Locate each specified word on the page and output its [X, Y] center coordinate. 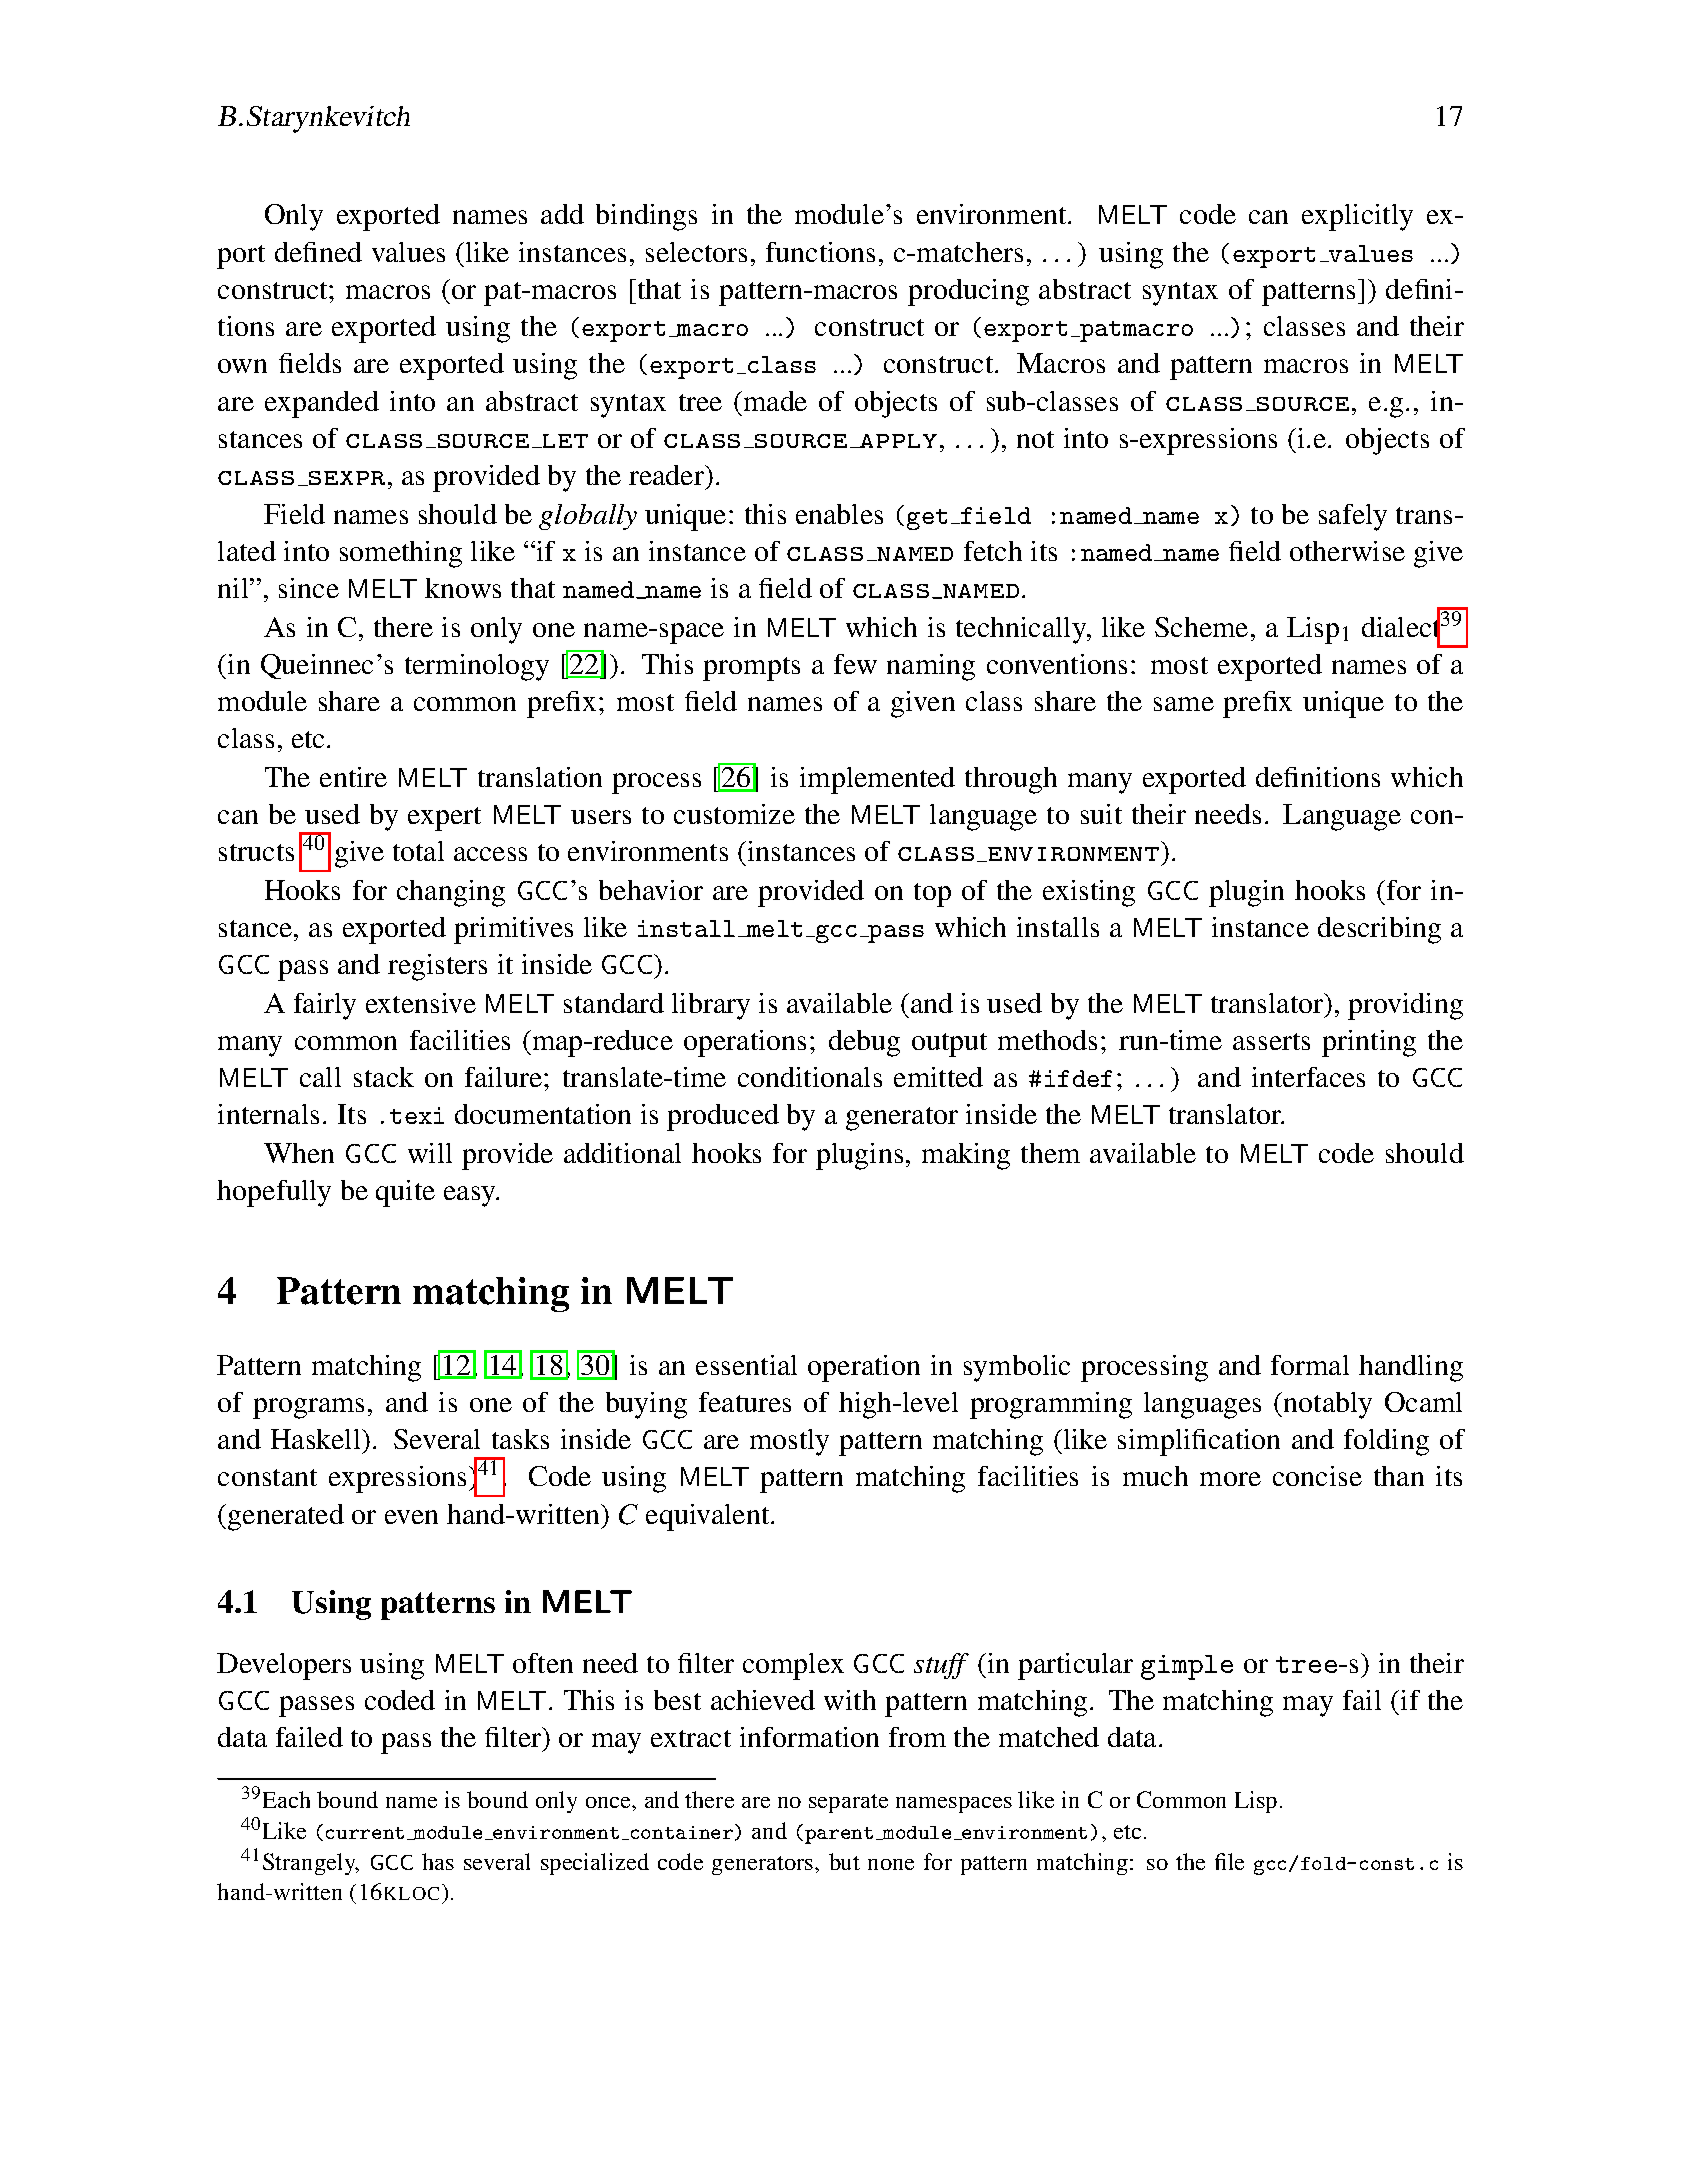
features [745, 1402]
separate [848, 1803]
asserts [1271, 1041]
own [242, 366]
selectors [696, 252]
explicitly [1357, 217]
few [855, 664]
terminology [477, 667]
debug [864, 1043]
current [365, 1833]
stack [384, 1077]
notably [1328, 1405]
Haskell [317, 1439]
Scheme [1201, 627]
